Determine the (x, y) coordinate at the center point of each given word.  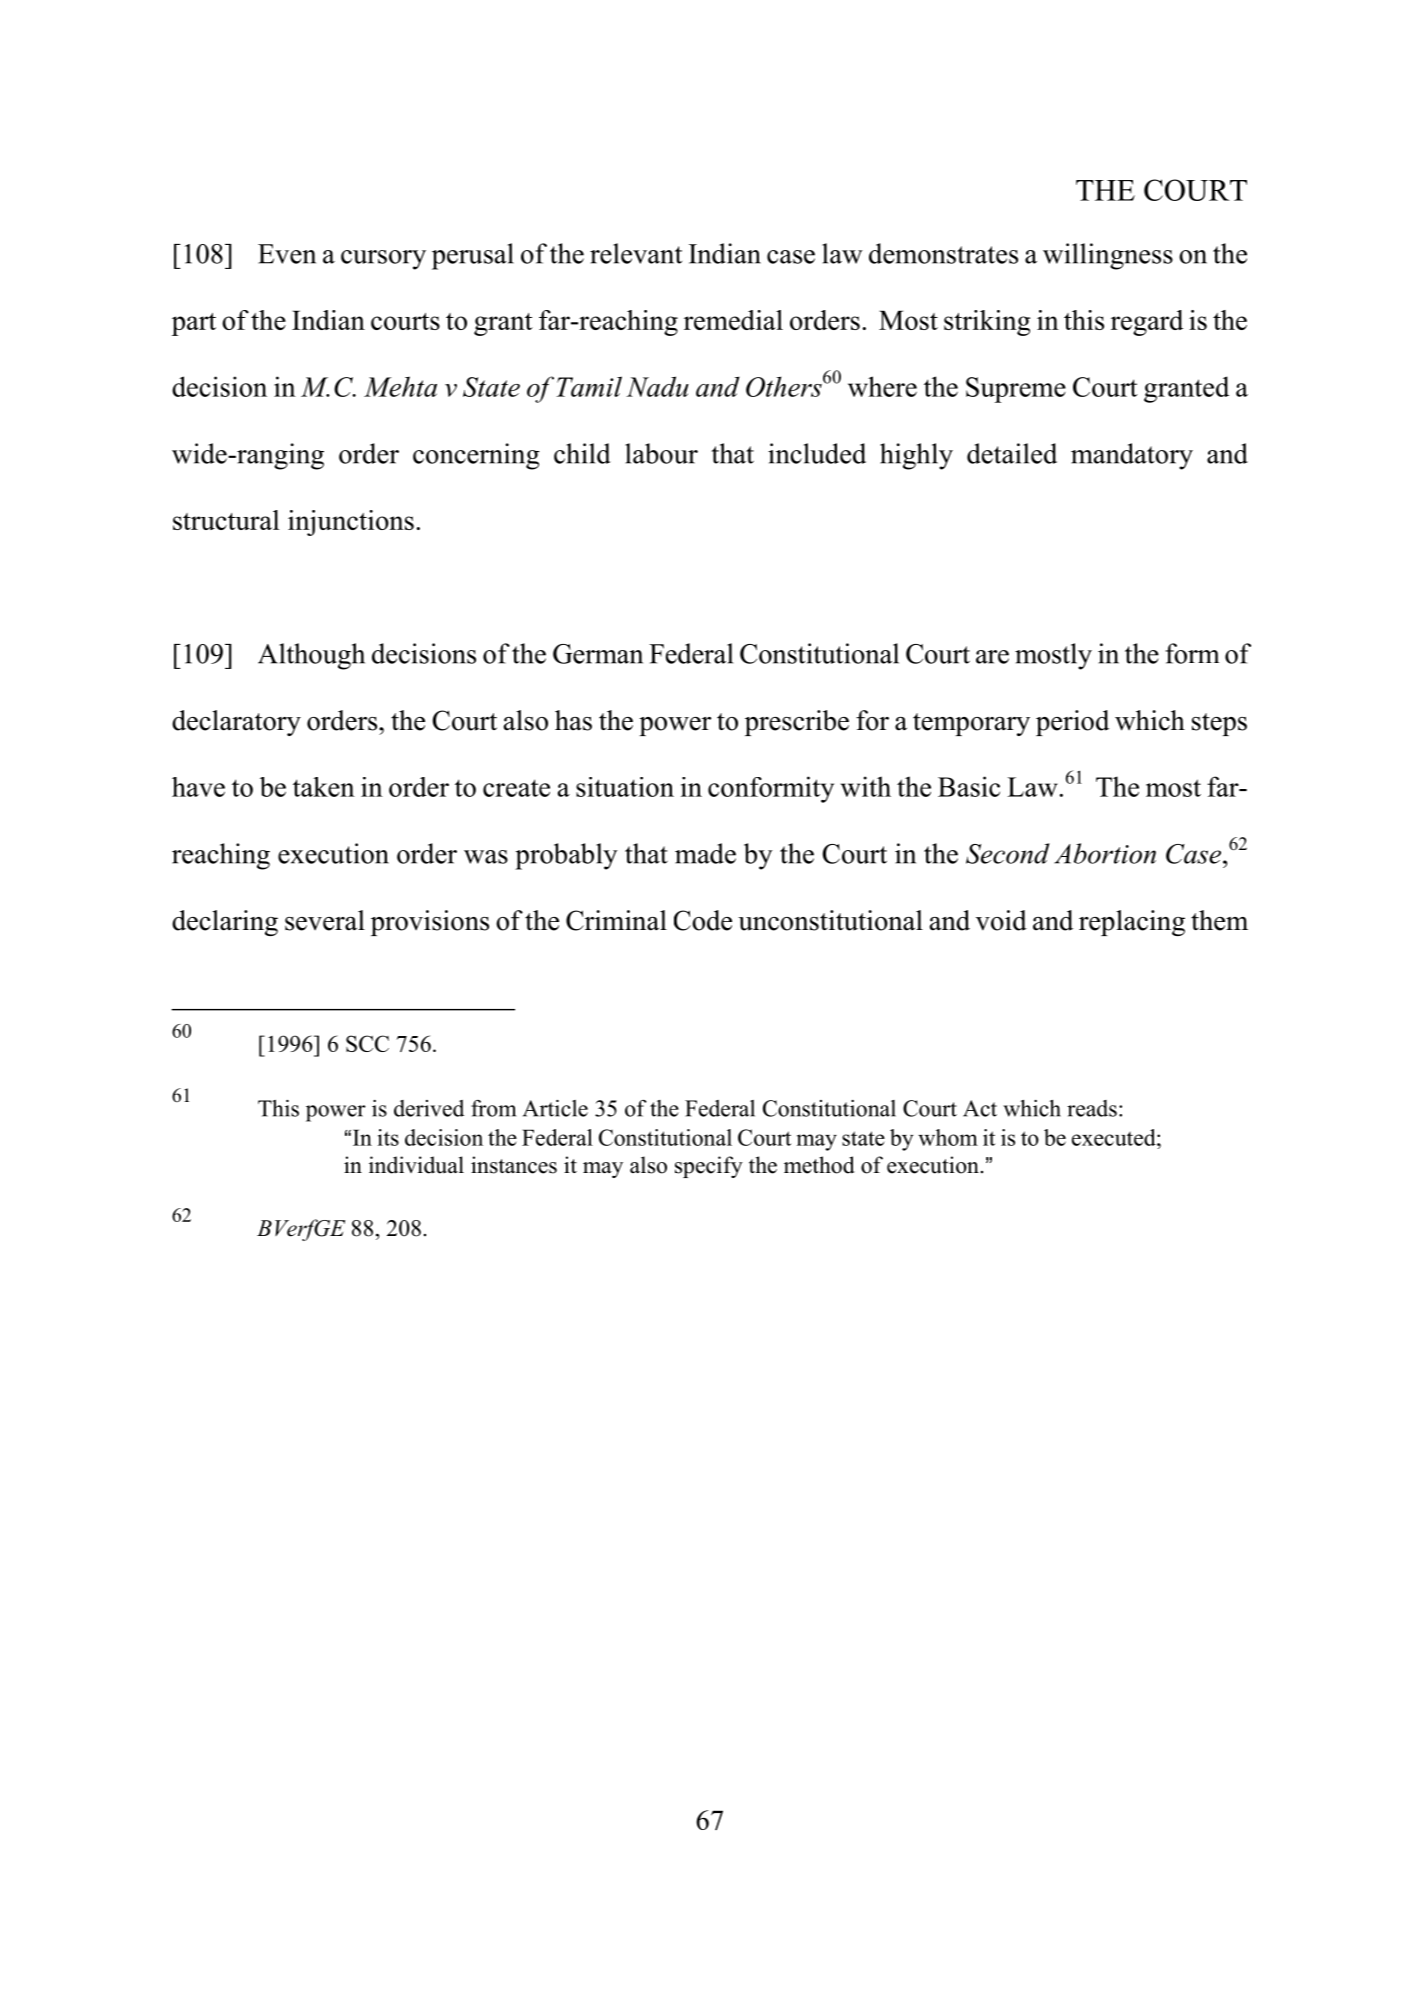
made (705, 853)
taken (324, 787)
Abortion (1105, 853)
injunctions (351, 523)
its (388, 1137)
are (992, 657)
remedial (733, 320)
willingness (1108, 256)
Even (287, 254)
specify (709, 1167)
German (598, 654)
